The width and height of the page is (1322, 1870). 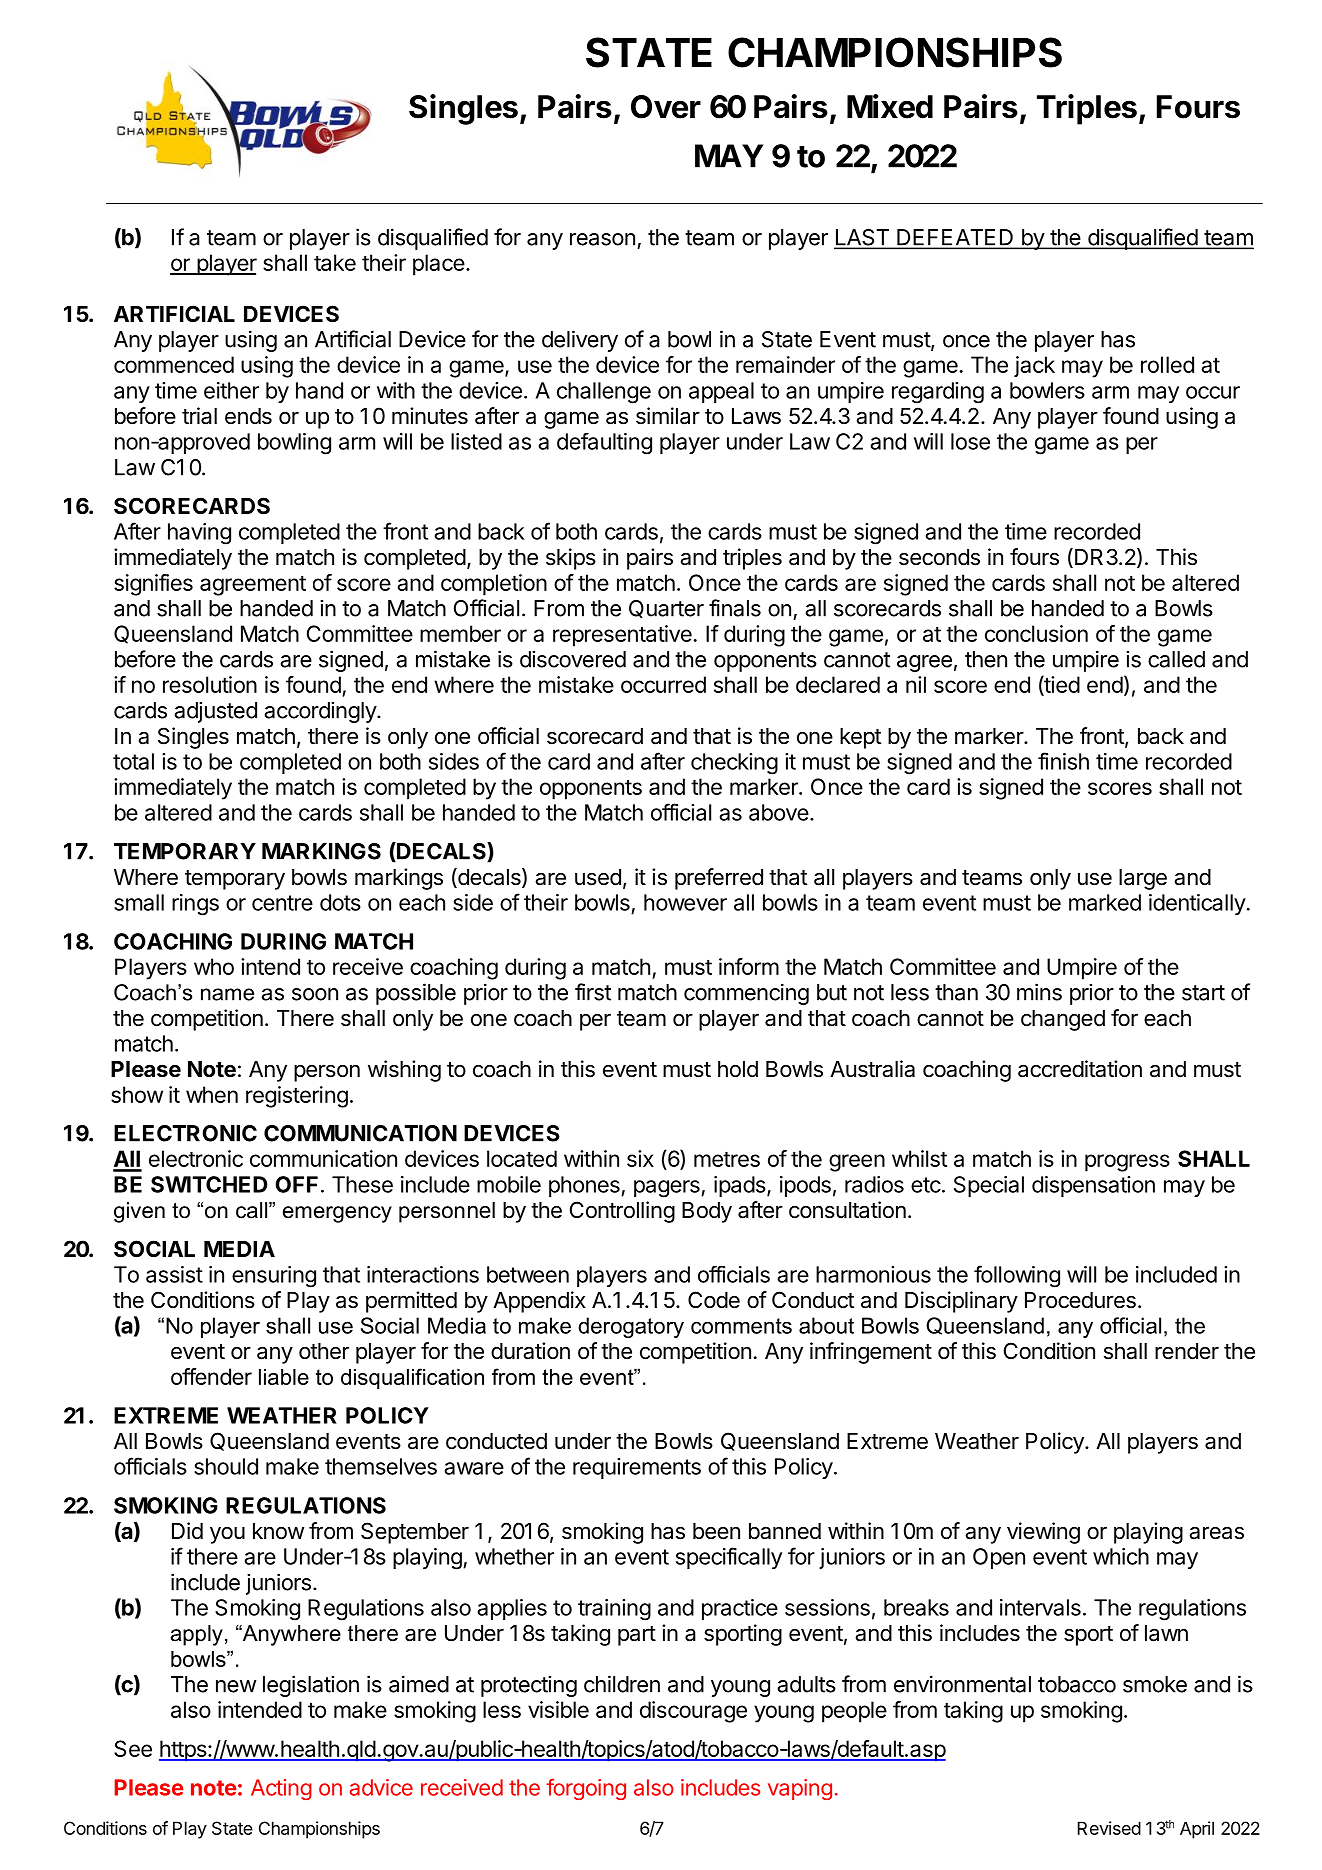 I want to click on mins, so click(x=1039, y=992).
